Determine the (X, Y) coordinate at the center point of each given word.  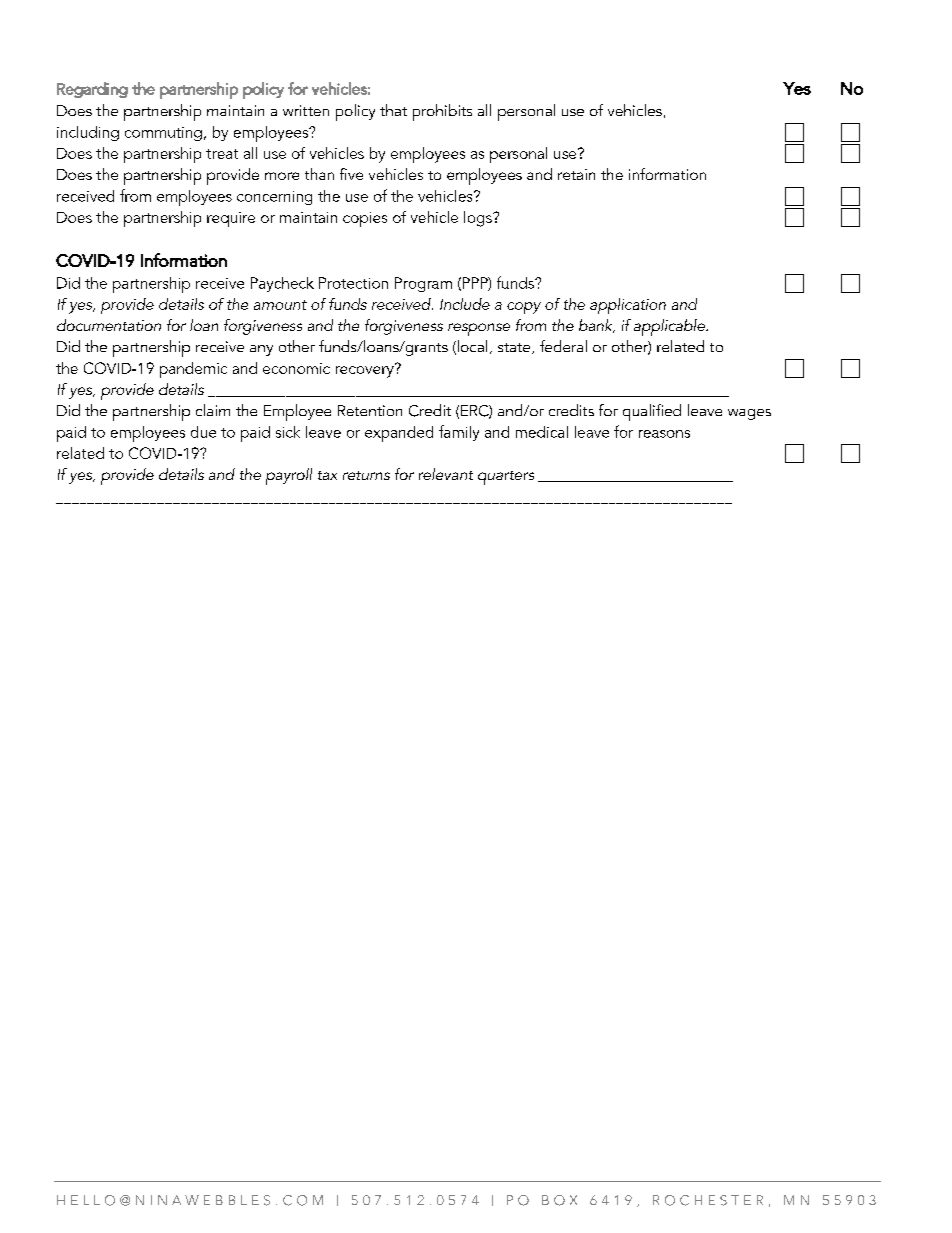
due (203, 432)
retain (576, 174)
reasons (664, 434)
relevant (446, 474)
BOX (559, 1200)
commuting (163, 134)
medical (542, 432)
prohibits (442, 112)
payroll (289, 476)
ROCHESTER (708, 1200)
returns (366, 475)
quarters (506, 478)
